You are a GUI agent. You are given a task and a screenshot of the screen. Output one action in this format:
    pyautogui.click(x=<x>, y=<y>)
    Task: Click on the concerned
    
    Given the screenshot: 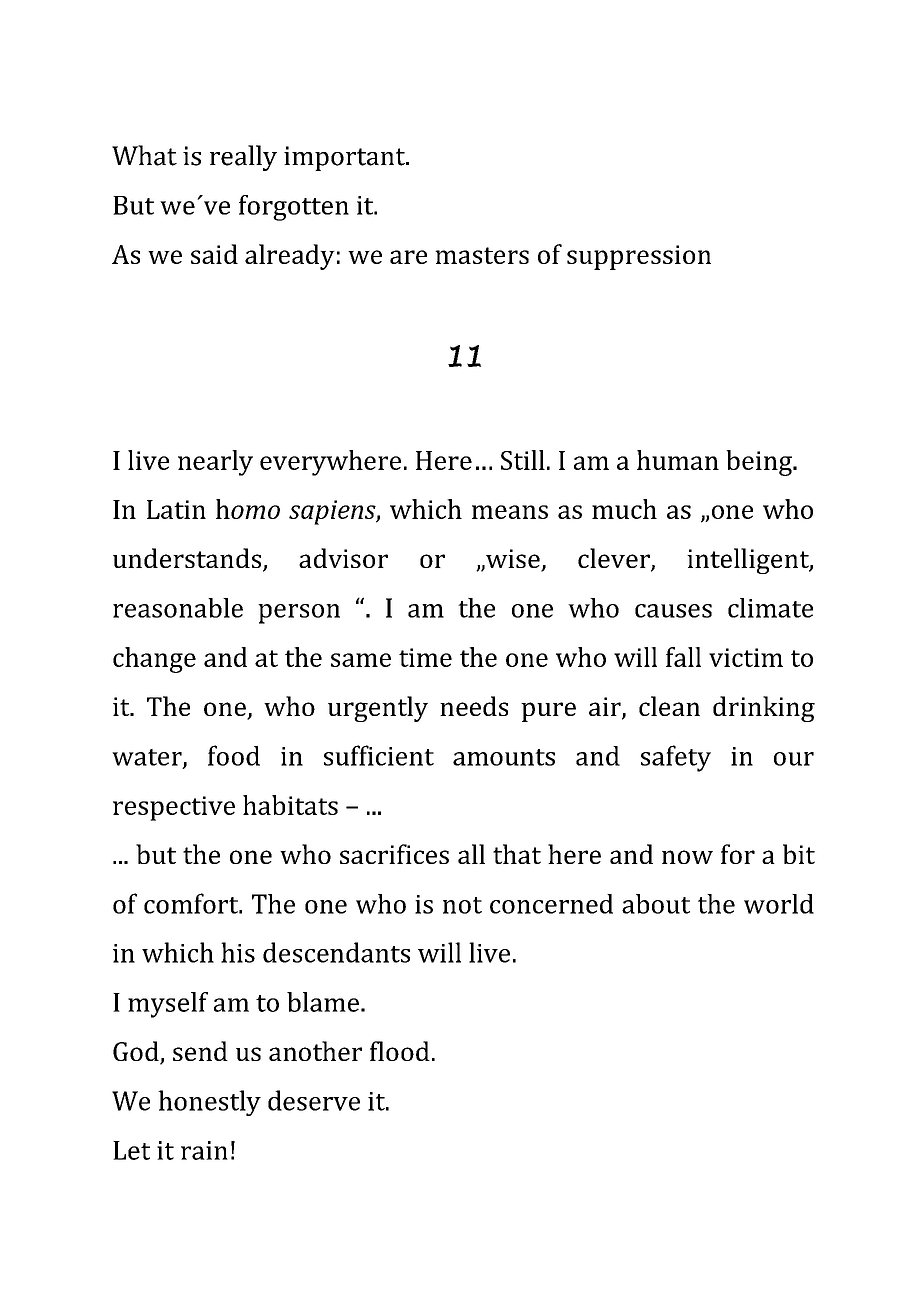 What is the action you would take?
    pyautogui.click(x=551, y=904)
